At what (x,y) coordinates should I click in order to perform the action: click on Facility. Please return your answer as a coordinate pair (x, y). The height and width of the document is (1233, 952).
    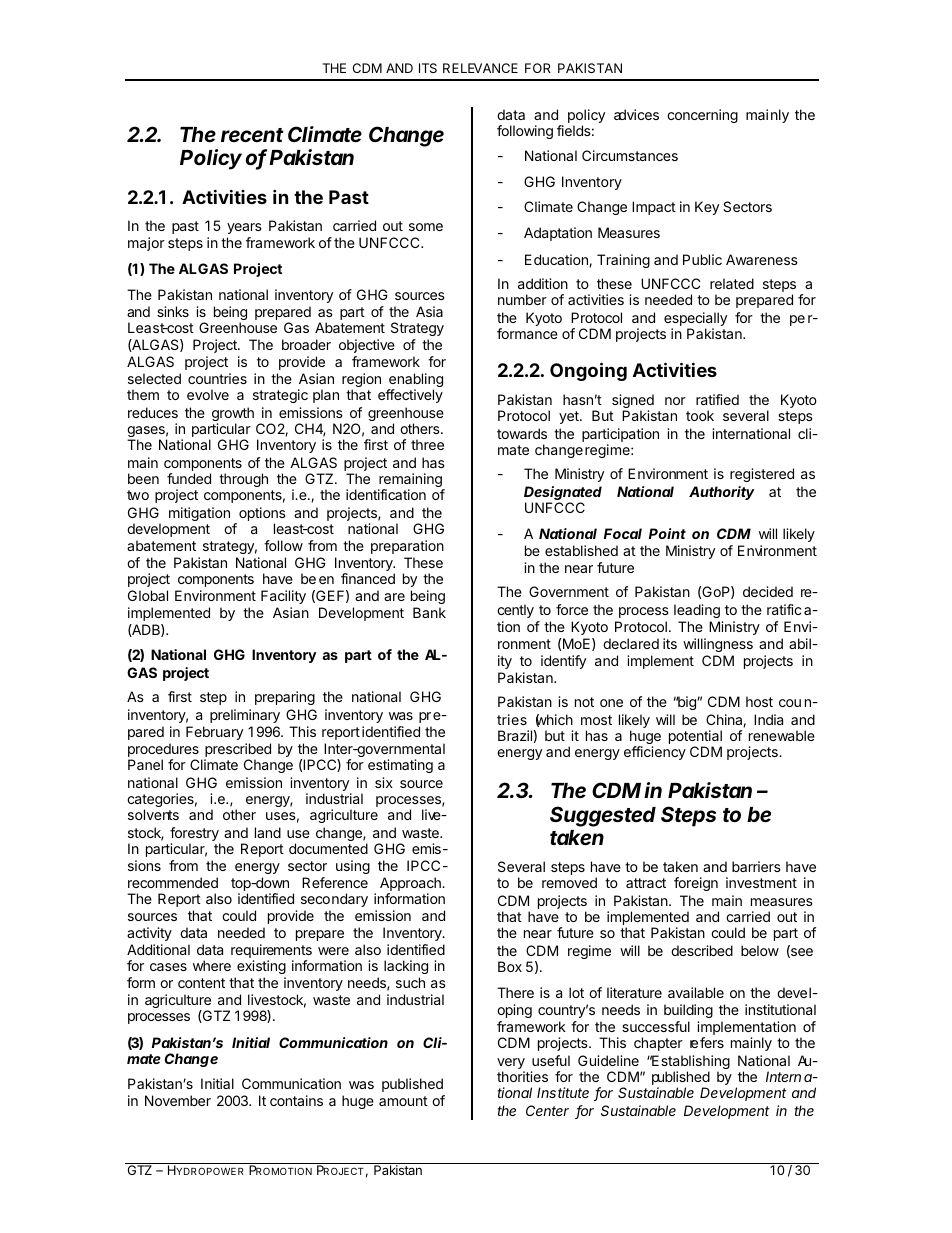
    Looking at the image, I should click on (283, 597).
